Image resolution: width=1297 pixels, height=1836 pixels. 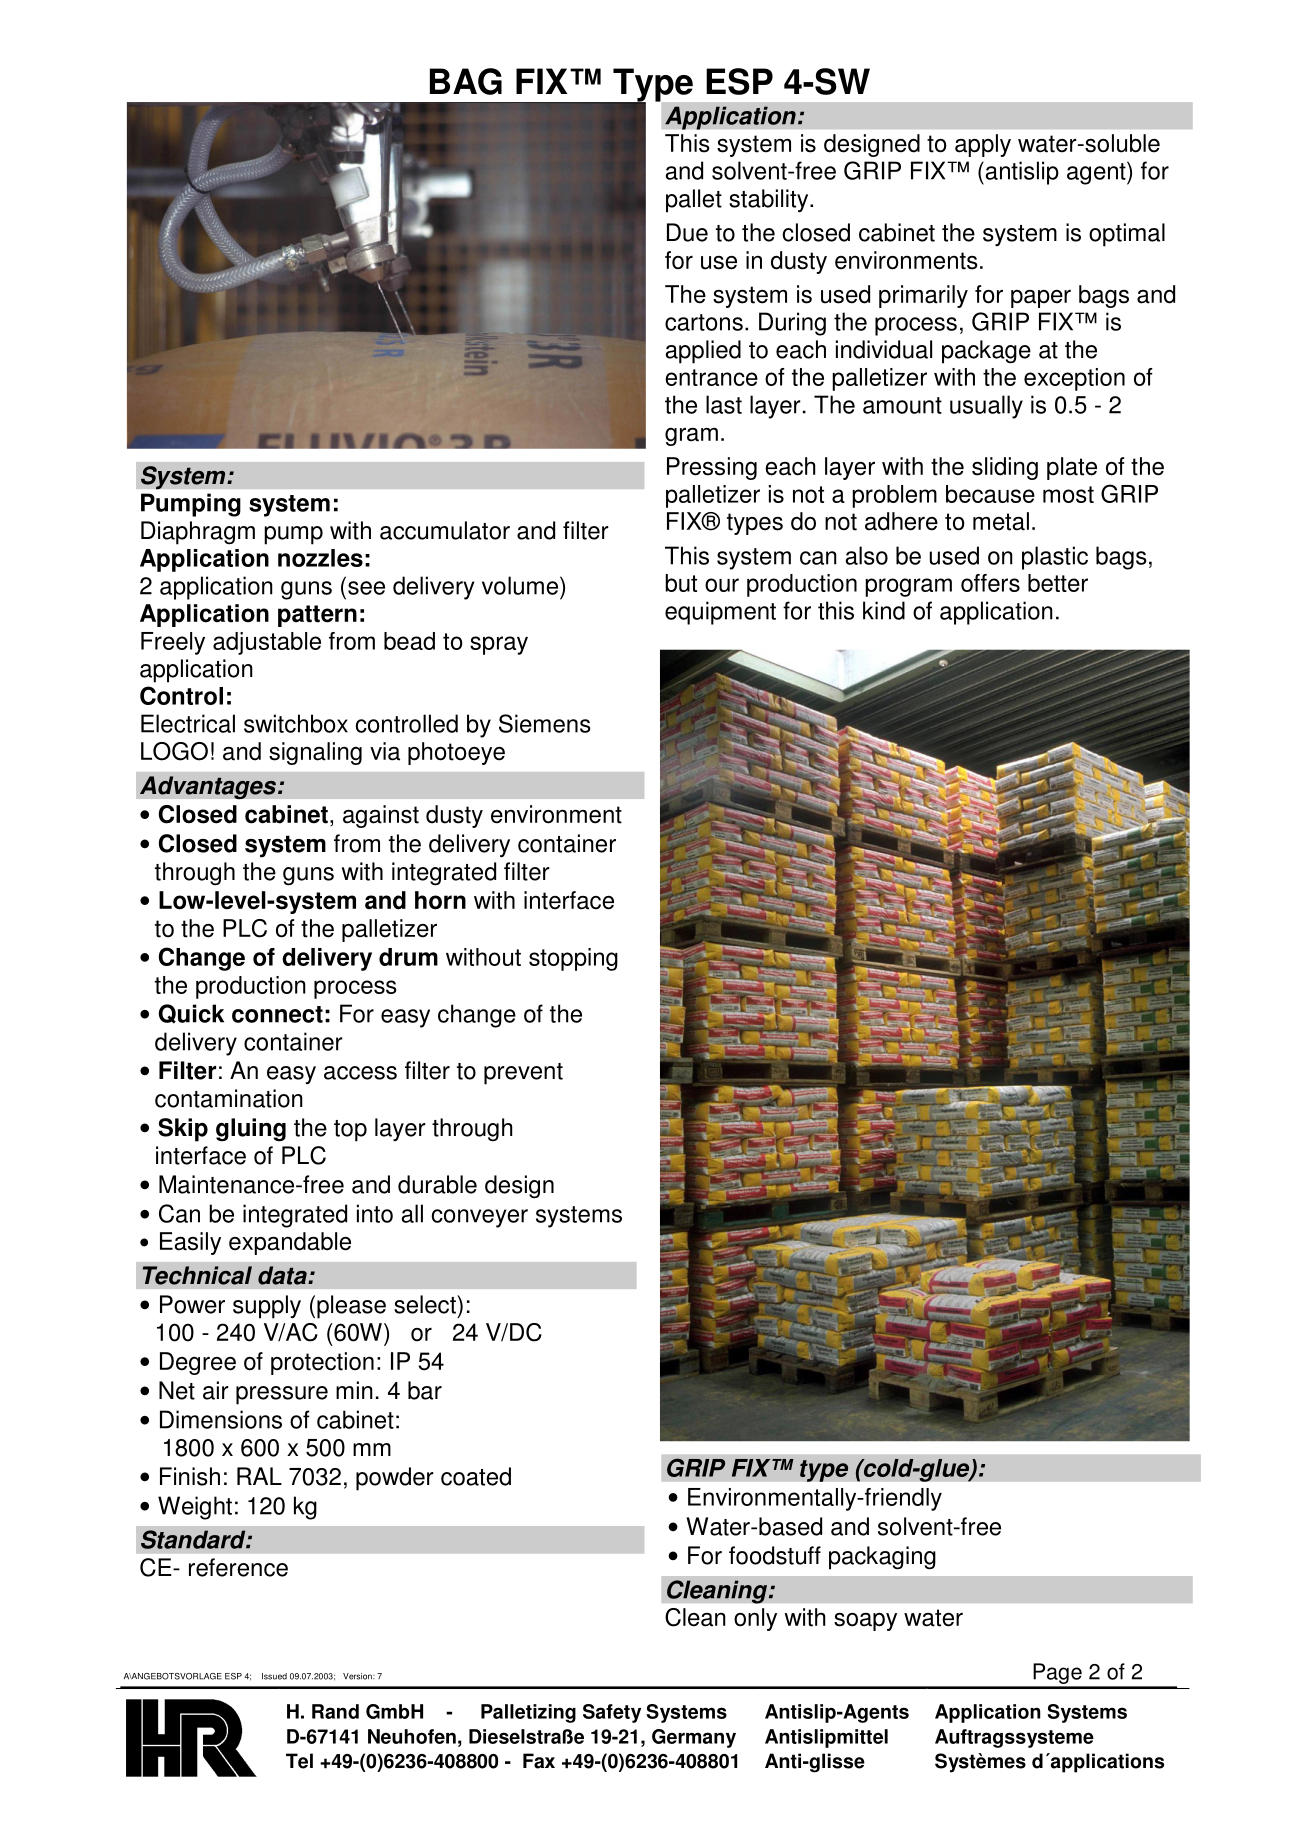 What do you see at coordinates (274, 1676) in the screenshot?
I see `Issued` at bounding box center [274, 1676].
